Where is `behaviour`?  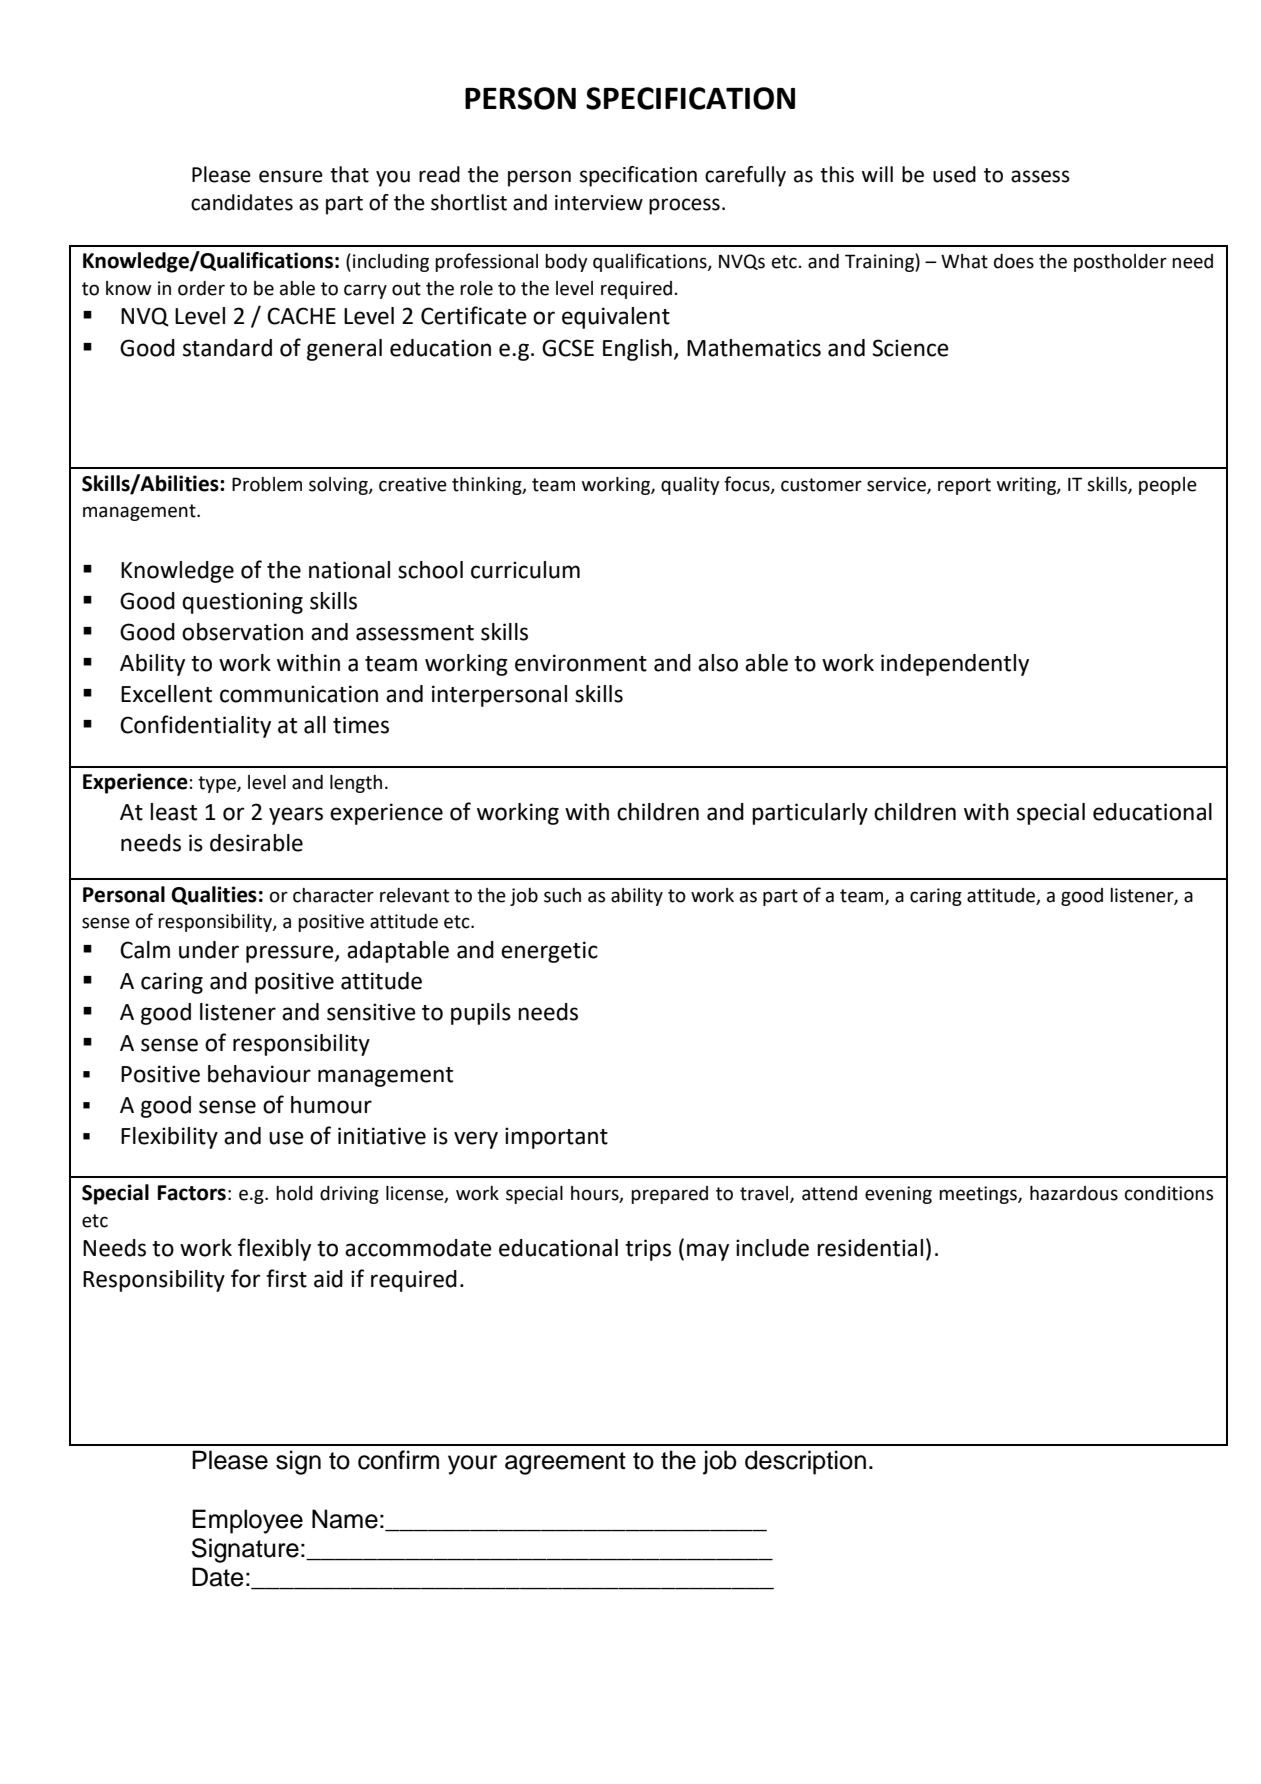
behaviour is located at coordinates (259, 1074).
